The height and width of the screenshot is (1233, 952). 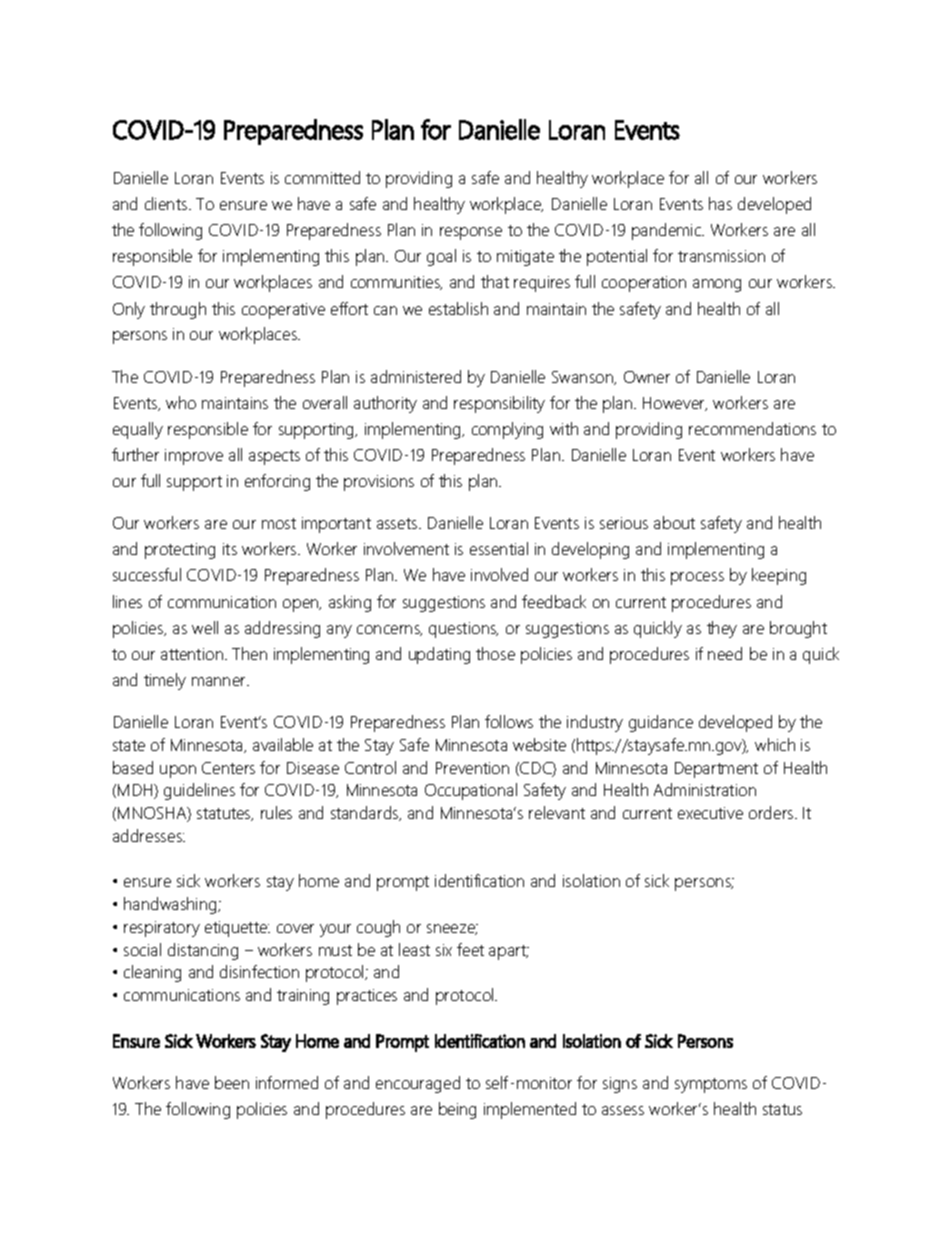 I want to click on questions, so click(x=463, y=630).
